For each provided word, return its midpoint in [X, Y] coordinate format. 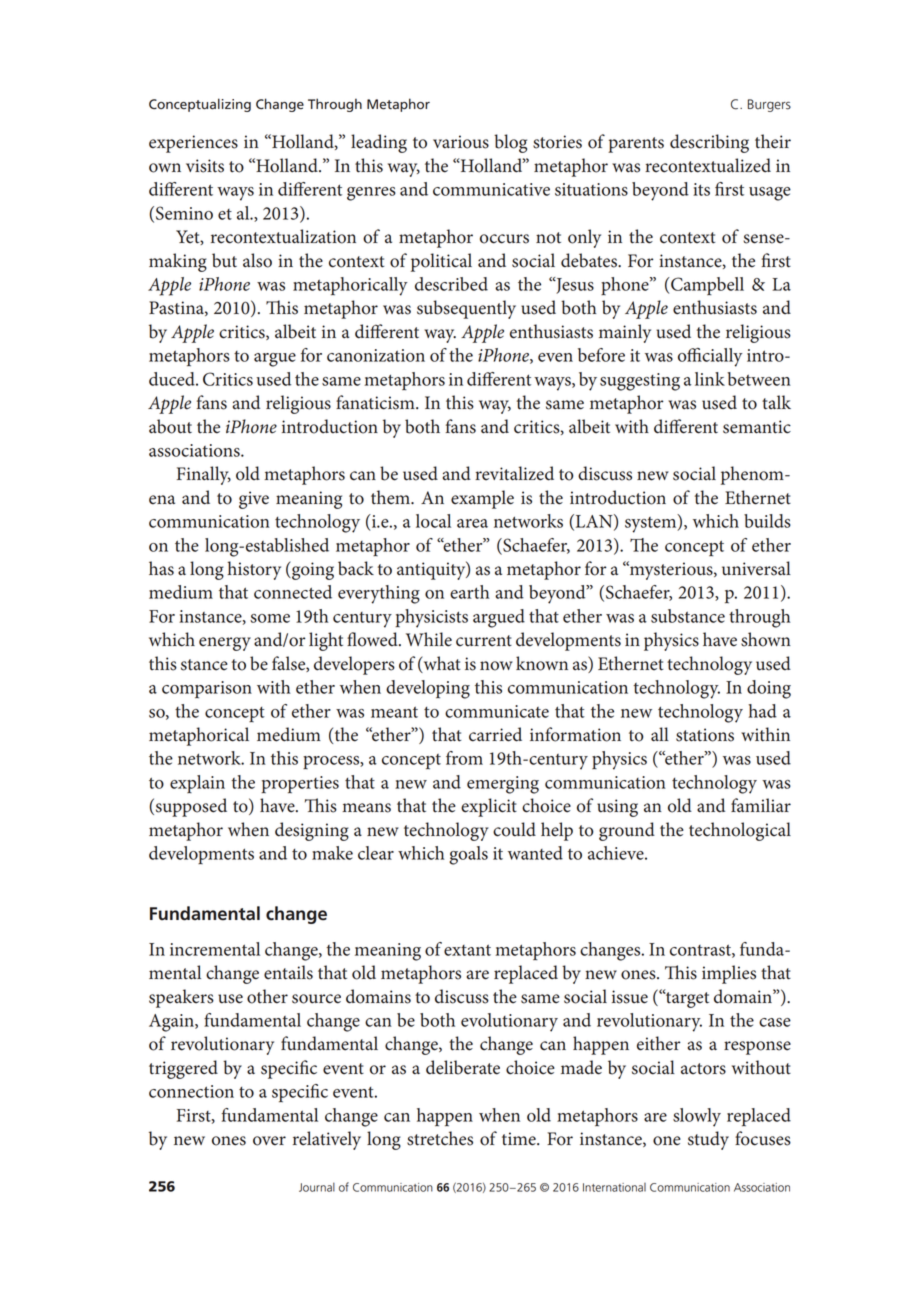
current [484, 641]
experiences [193, 144]
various [461, 142]
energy [225, 644]
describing [709, 143]
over [269, 1141]
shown [766, 639]
